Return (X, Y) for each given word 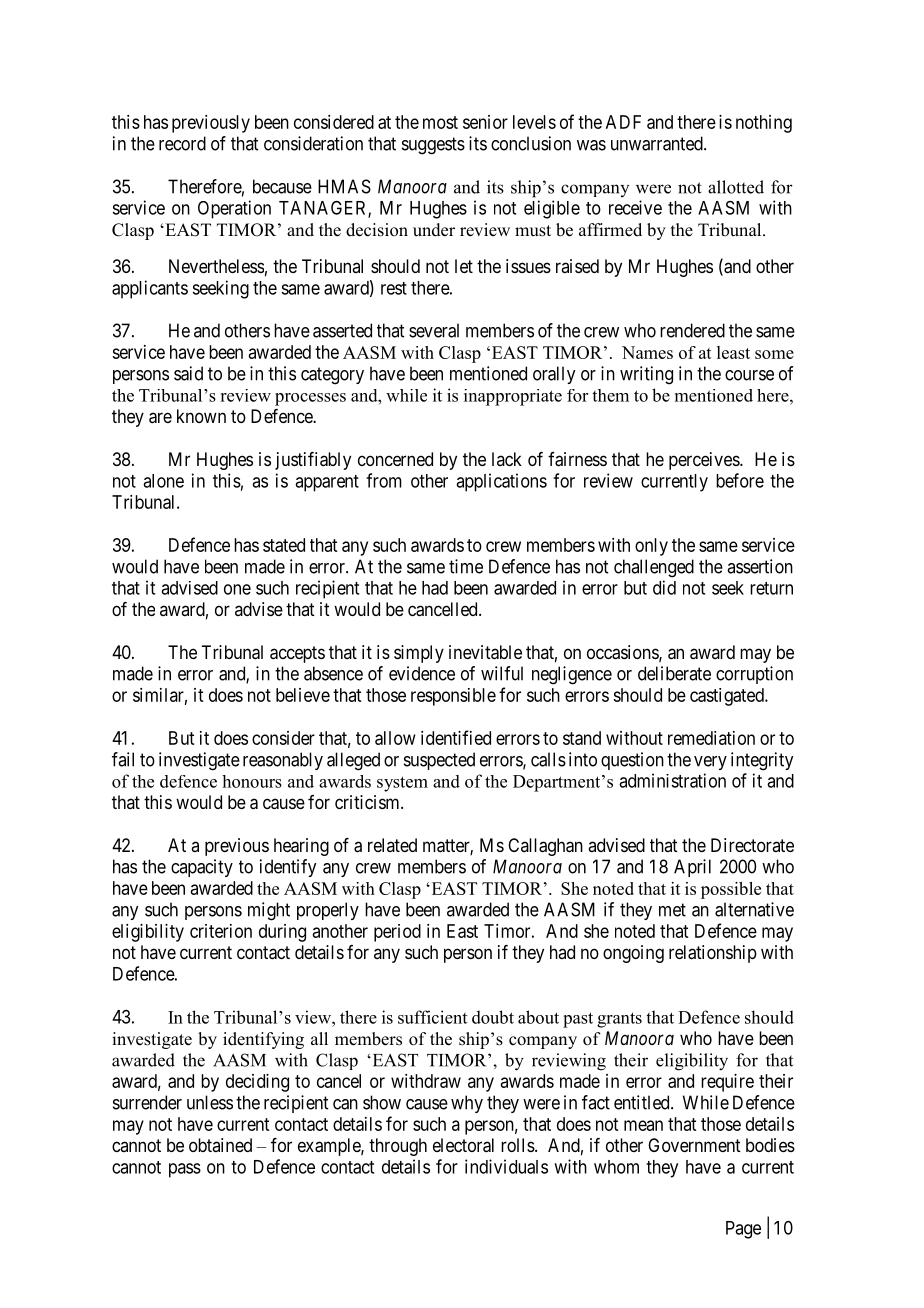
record (182, 143)
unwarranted (658, 143)
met (672, 910)
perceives (705, 461)
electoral (463, 1145)
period (397, 933)
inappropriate (513, 397)
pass (185, 1170)
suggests (433, 146)
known (201, 416)
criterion (221, 931)
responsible (453, 697)
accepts (297, 654)
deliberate (674, 673)
